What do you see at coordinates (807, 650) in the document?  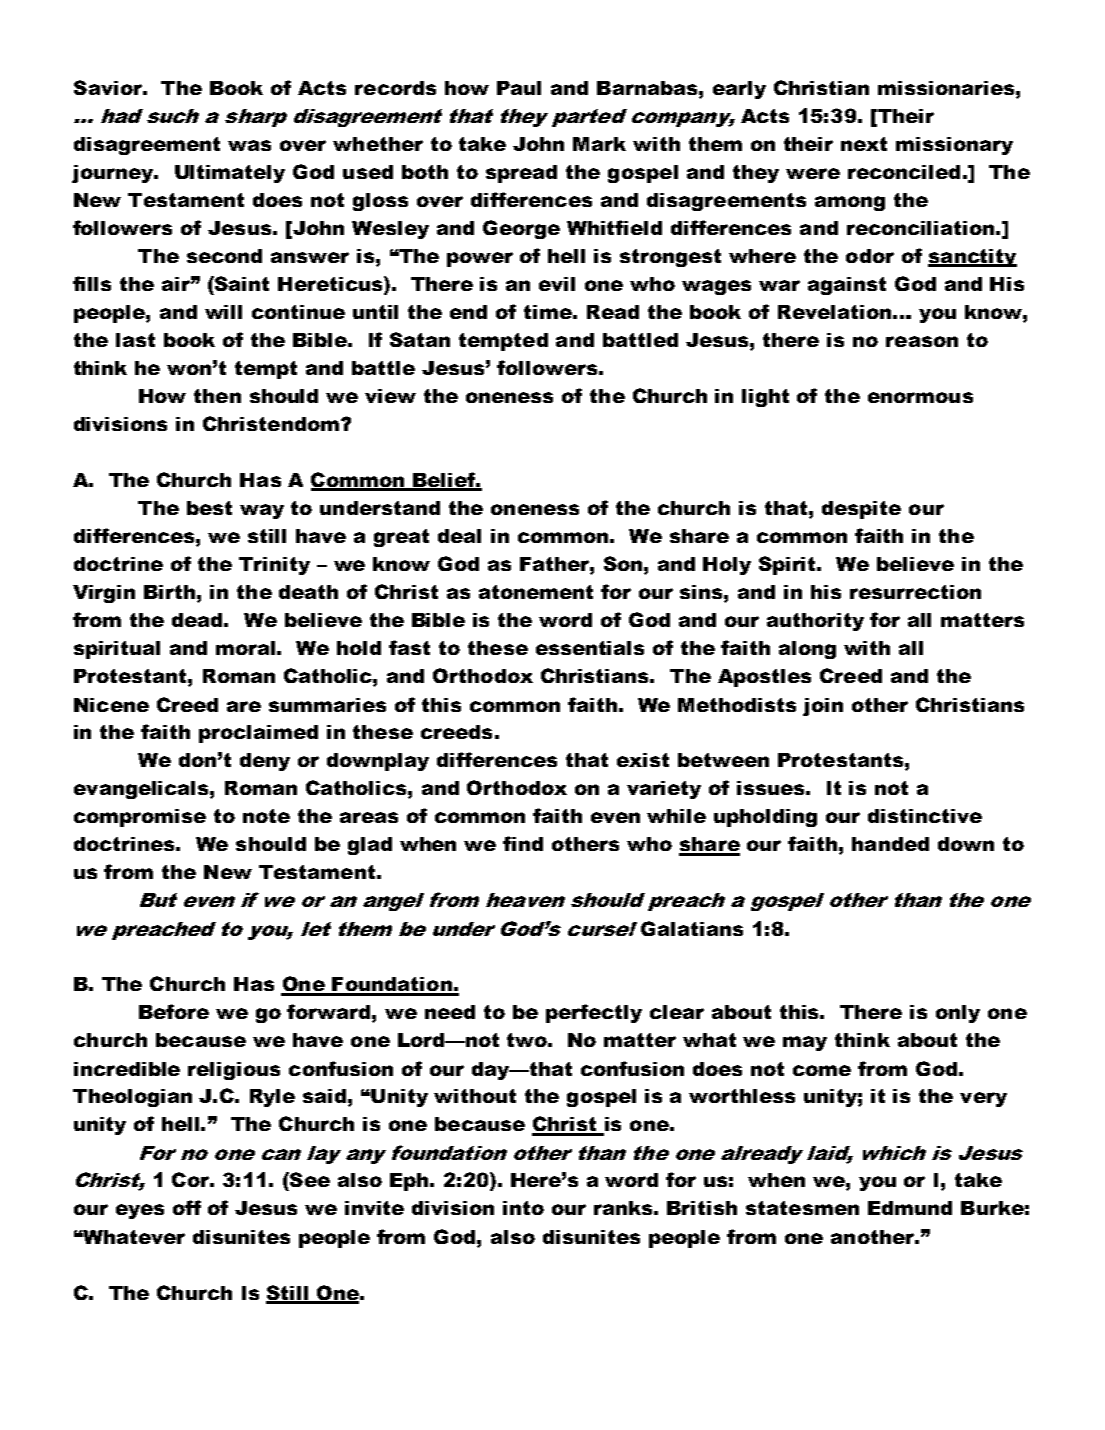 I see `along` at bounding box center [807, 650].
